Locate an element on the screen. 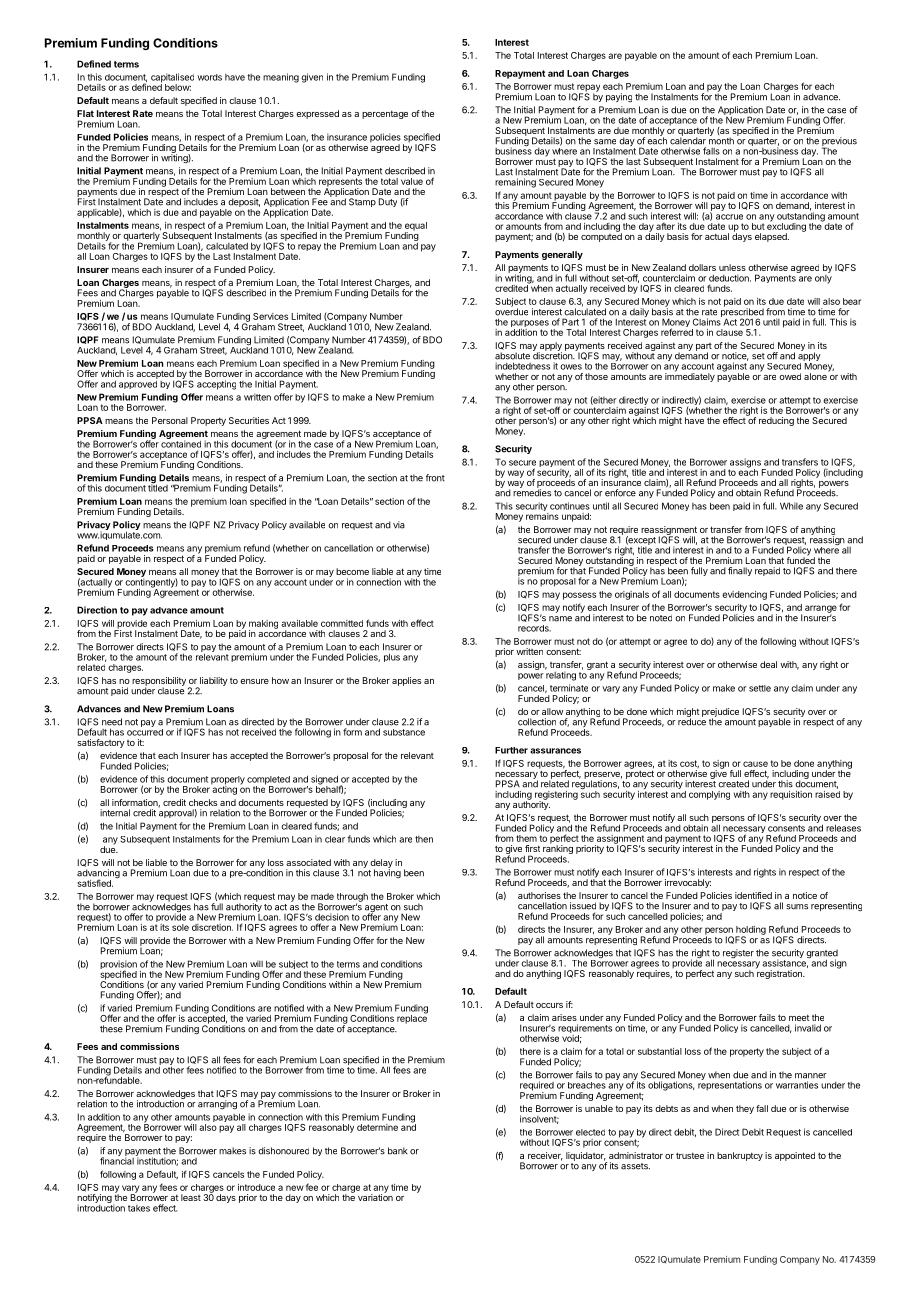 The height and width of the screenshot is (1308, 924). front is located at coordinates (435, 478).
